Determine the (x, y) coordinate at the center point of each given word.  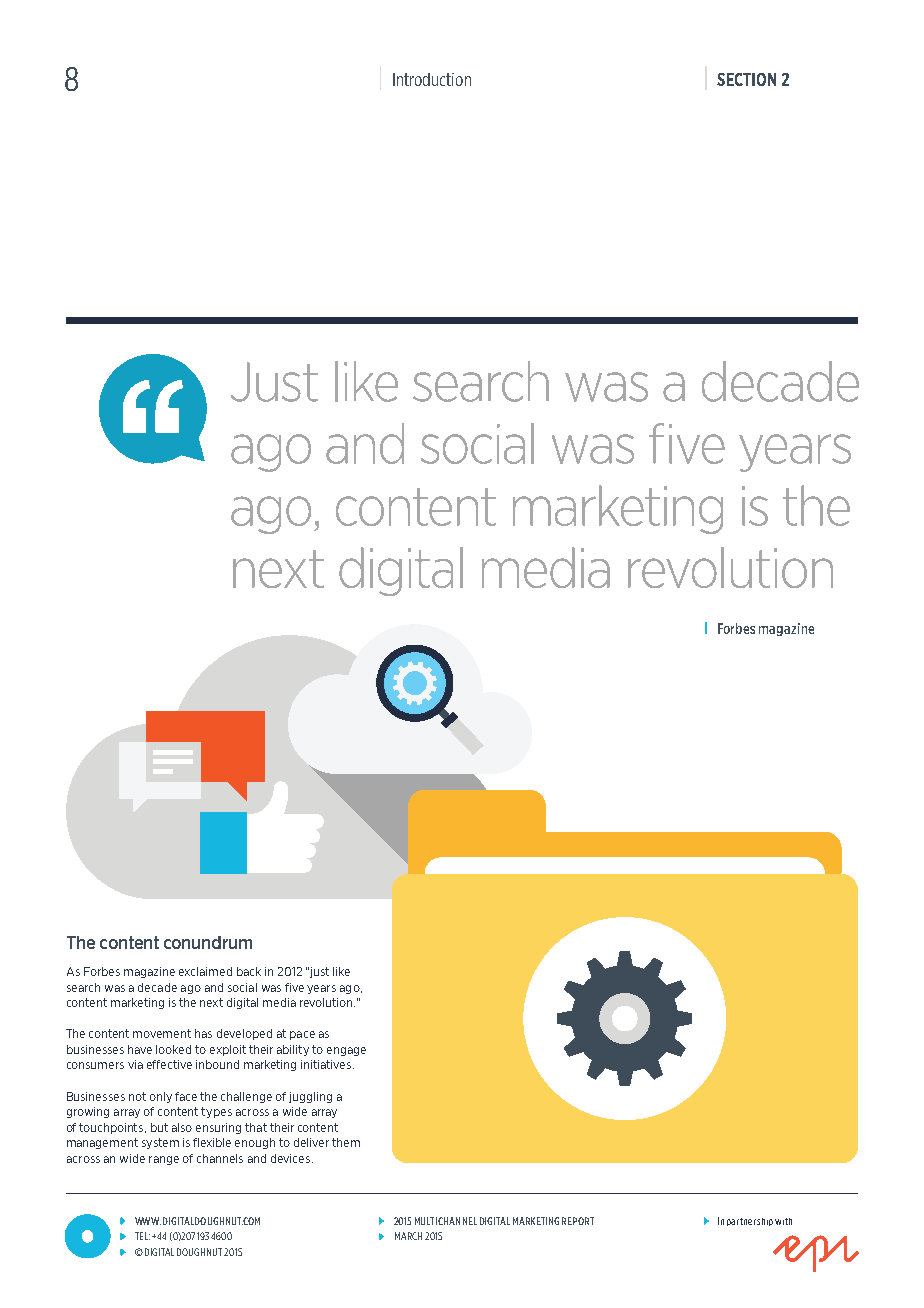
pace (302, 1035)
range (164, 1160)
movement (162, 1033)
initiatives (327, 1064)
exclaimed (205, 971)
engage (346, 1051)
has (203, 1033)
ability (293, 1050)
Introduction (432, 79)
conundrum (208, 942)
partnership (750, 1222)
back (249, 971)
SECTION (746, 79)
